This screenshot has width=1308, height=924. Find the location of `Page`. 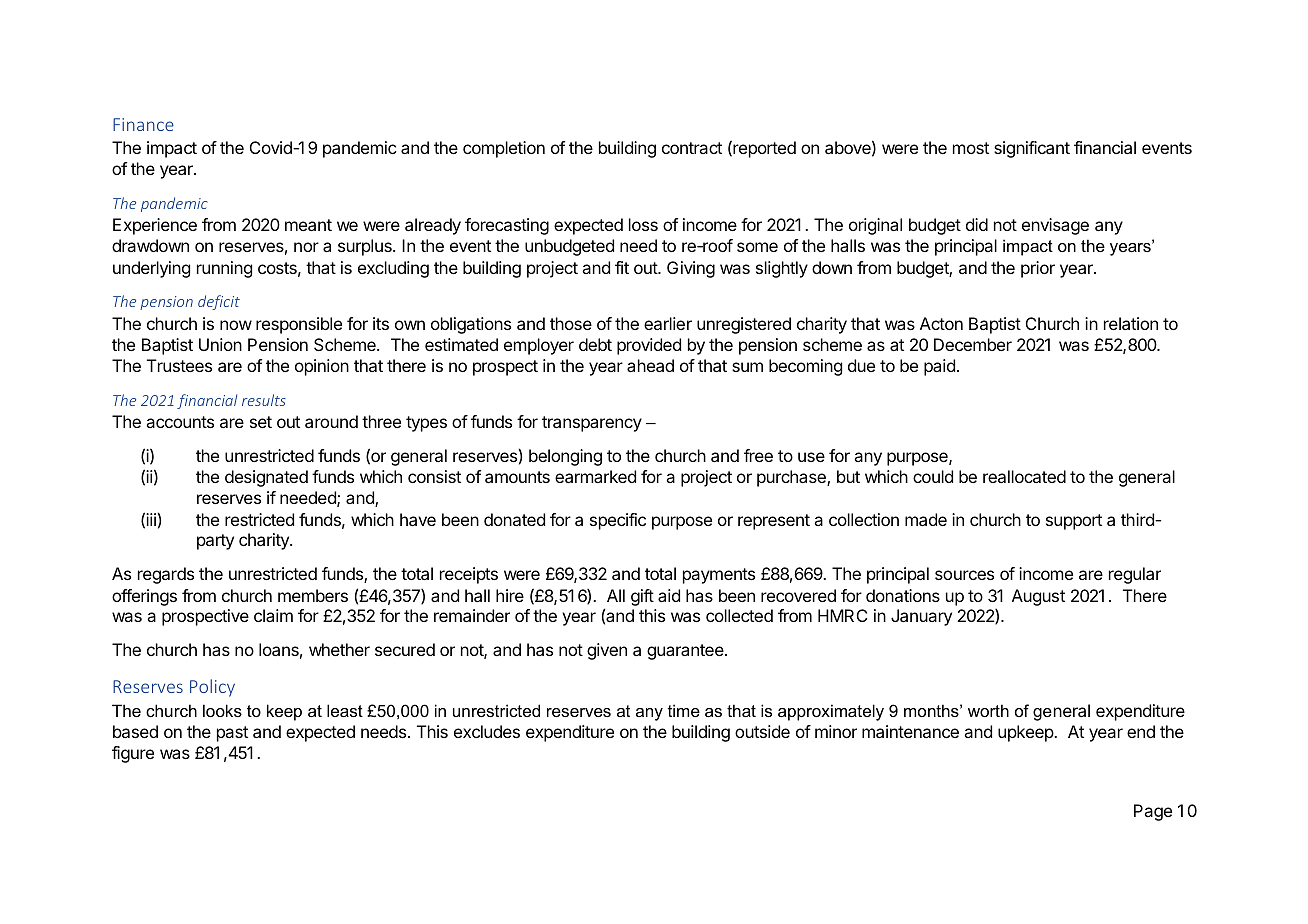

Page is located at coordinates (1153, 812).
